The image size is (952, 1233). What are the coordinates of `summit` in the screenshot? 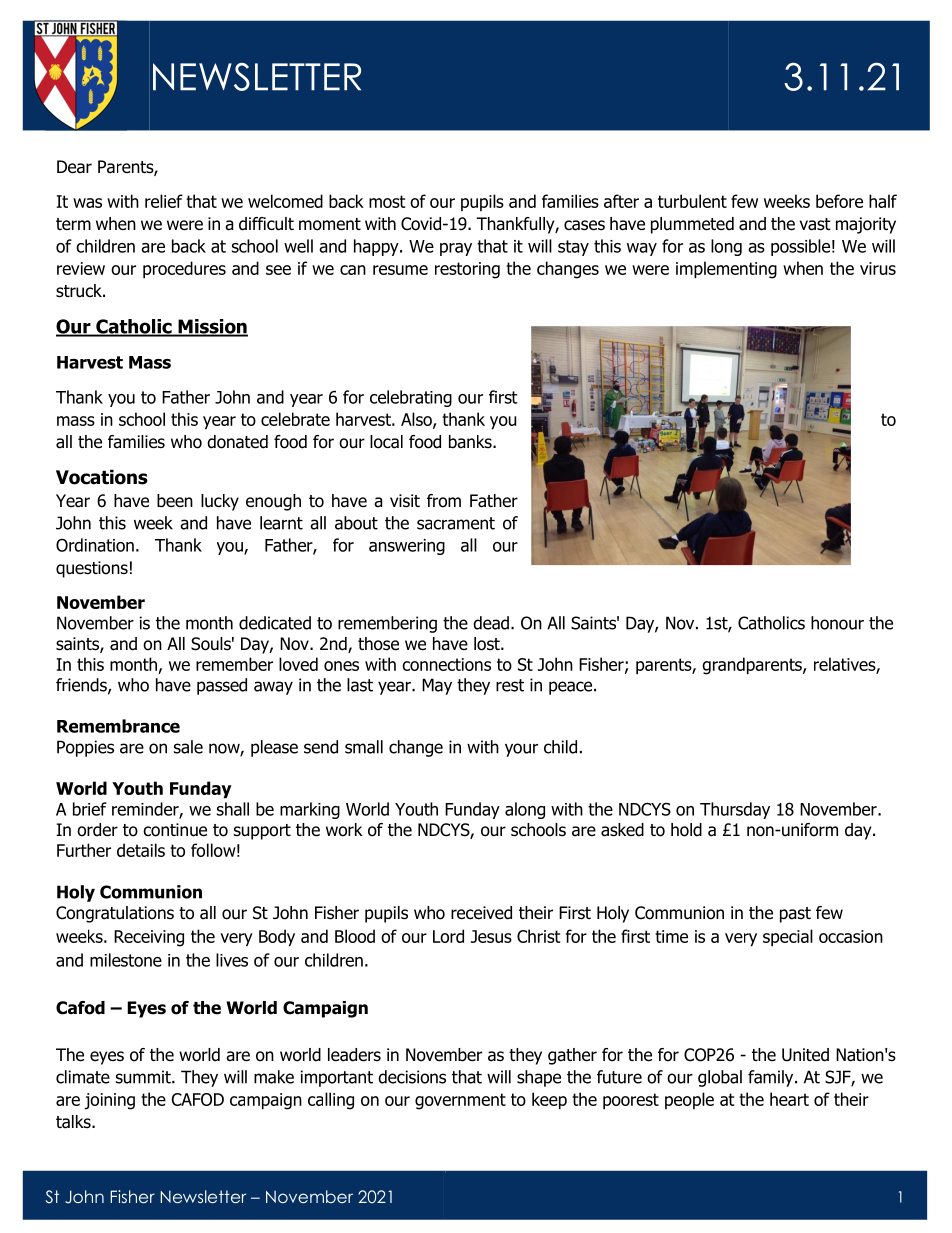 It's located at (144, 1077).
